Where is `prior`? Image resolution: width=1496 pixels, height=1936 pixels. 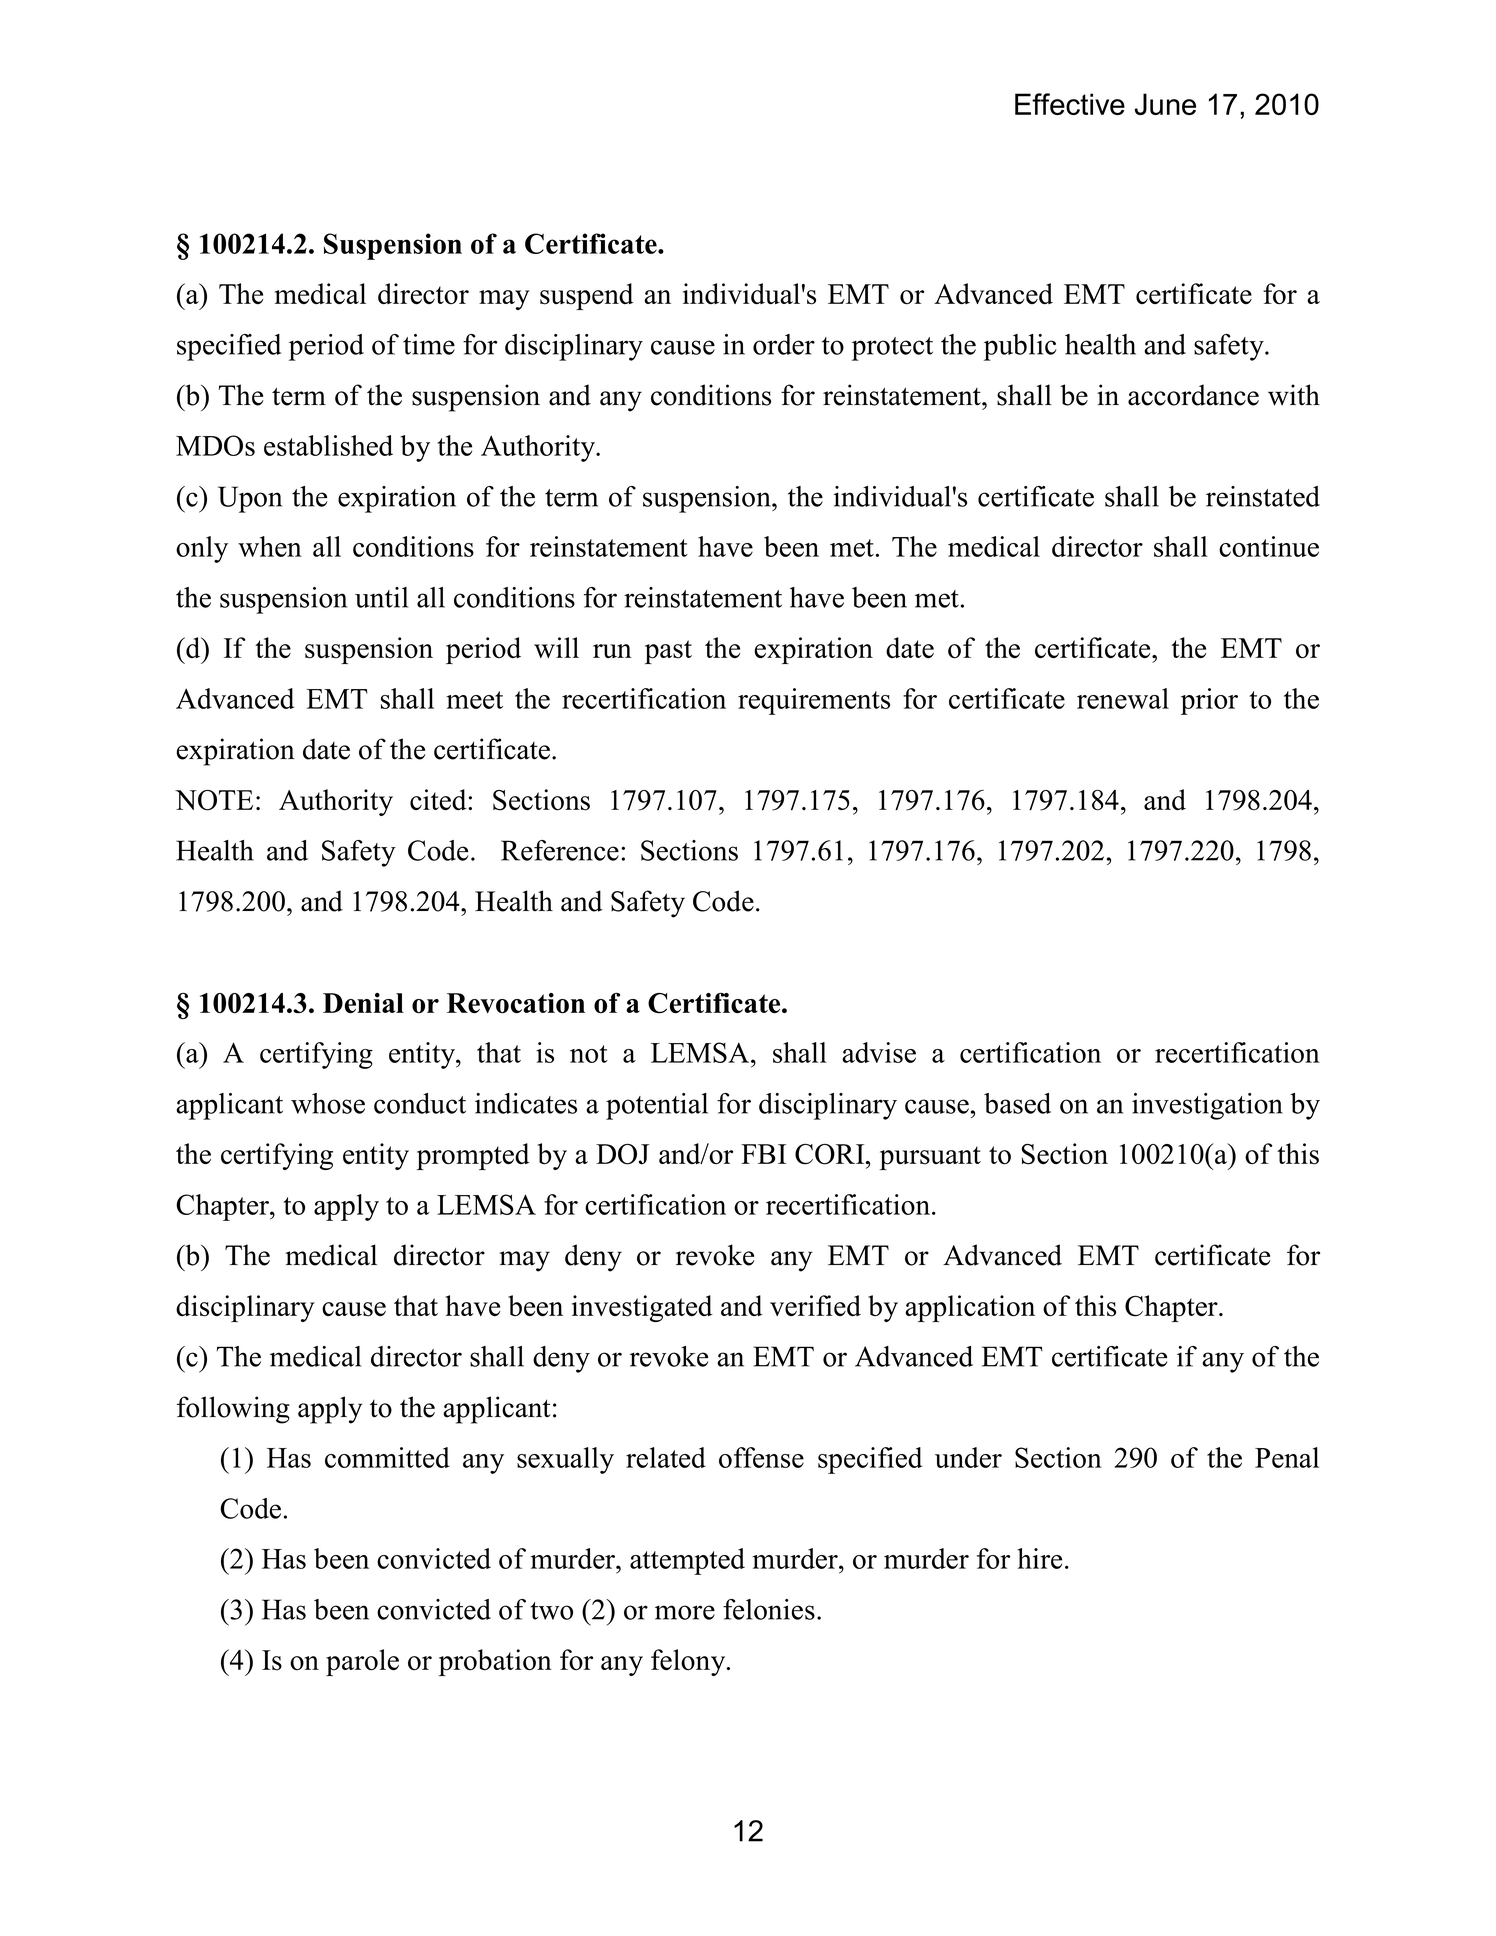
prior is located at coordinates (1209, 701).
